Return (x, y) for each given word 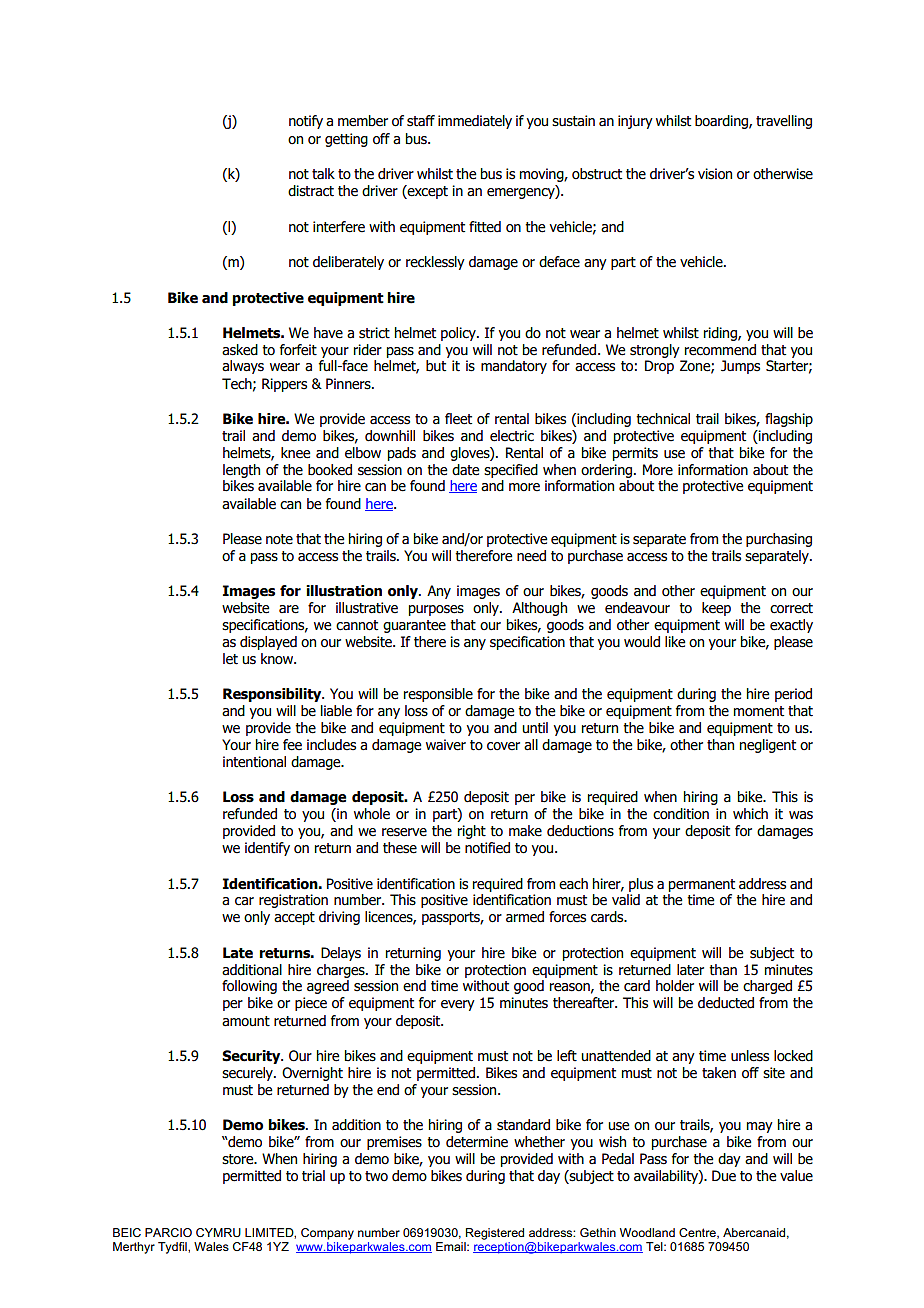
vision (715, 174)
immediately (475, 122)
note (279, 539)
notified (487, 848)
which (750, 814)
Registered (495, 1234)
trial (313, 1176)
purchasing (779, 540)
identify (267, 849)
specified (511, 471)
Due (724, 1176)
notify (306, 122)
